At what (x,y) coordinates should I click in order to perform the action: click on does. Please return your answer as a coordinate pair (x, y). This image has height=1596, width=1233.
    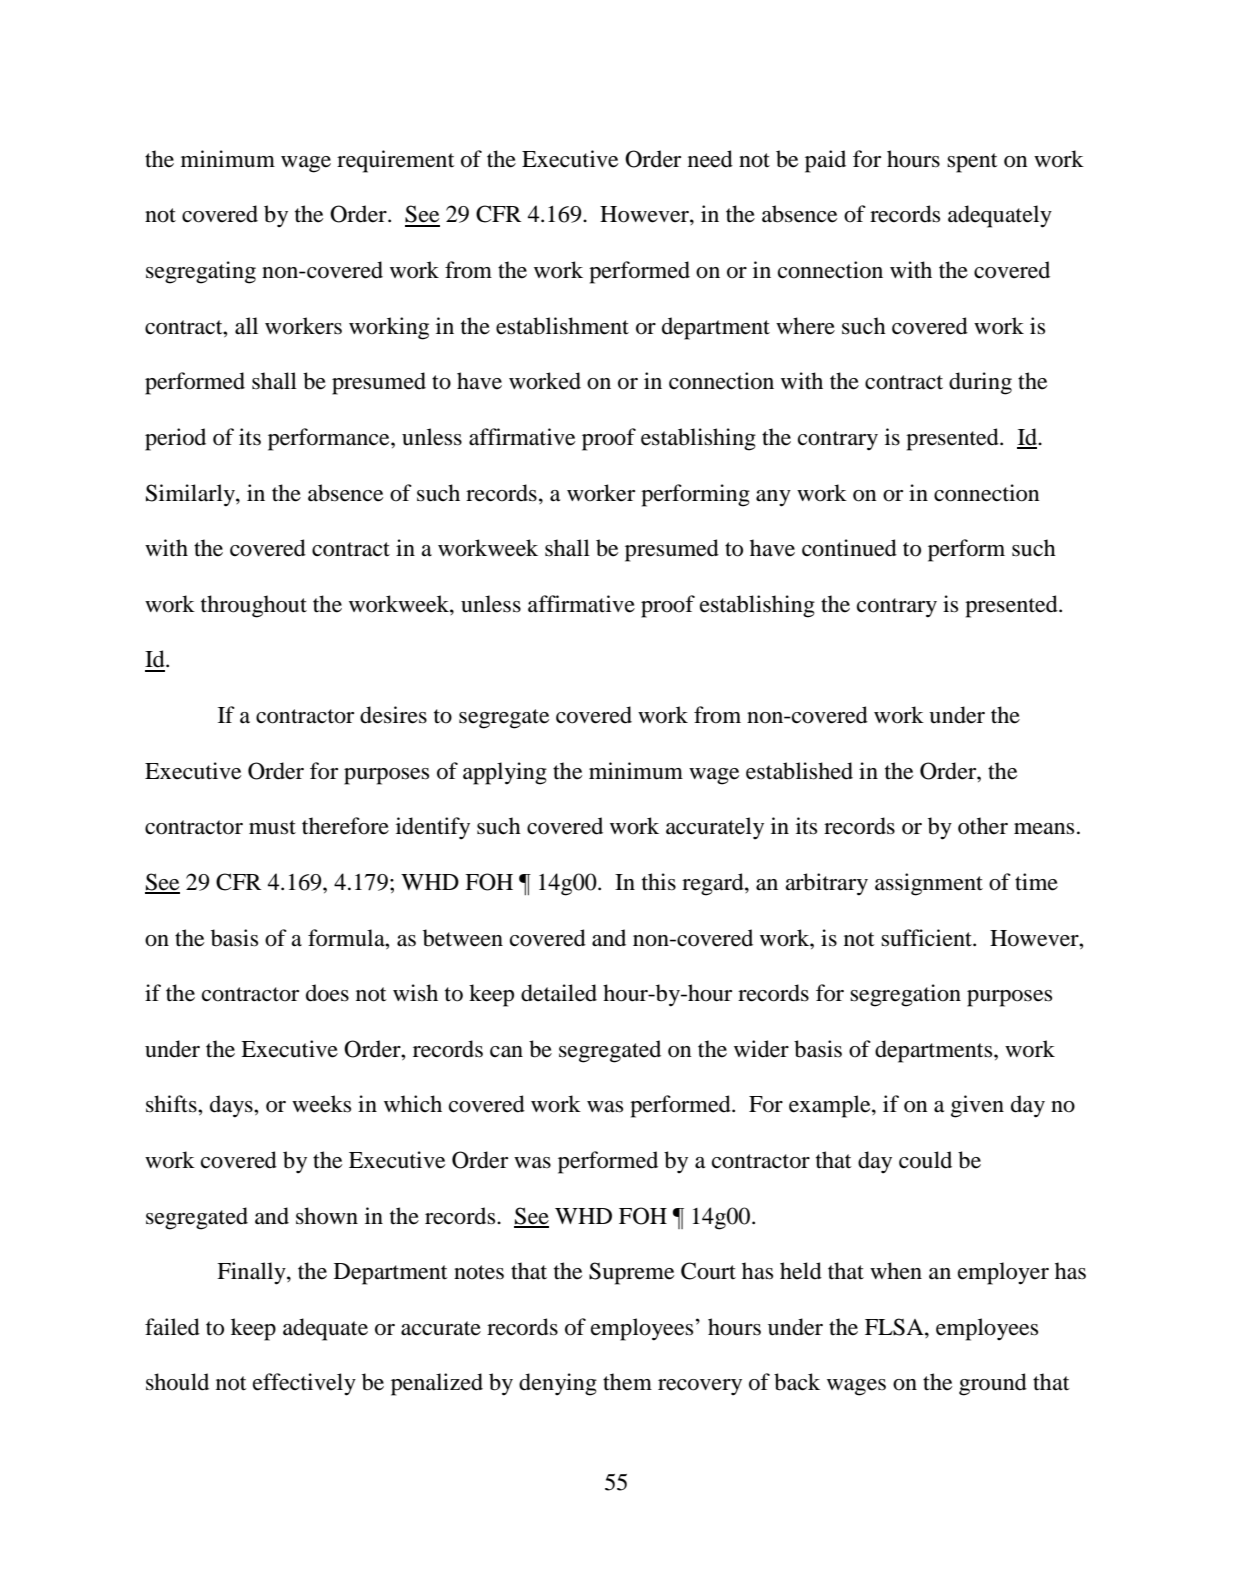
    Looking at the image, I should click on (327, 993).
